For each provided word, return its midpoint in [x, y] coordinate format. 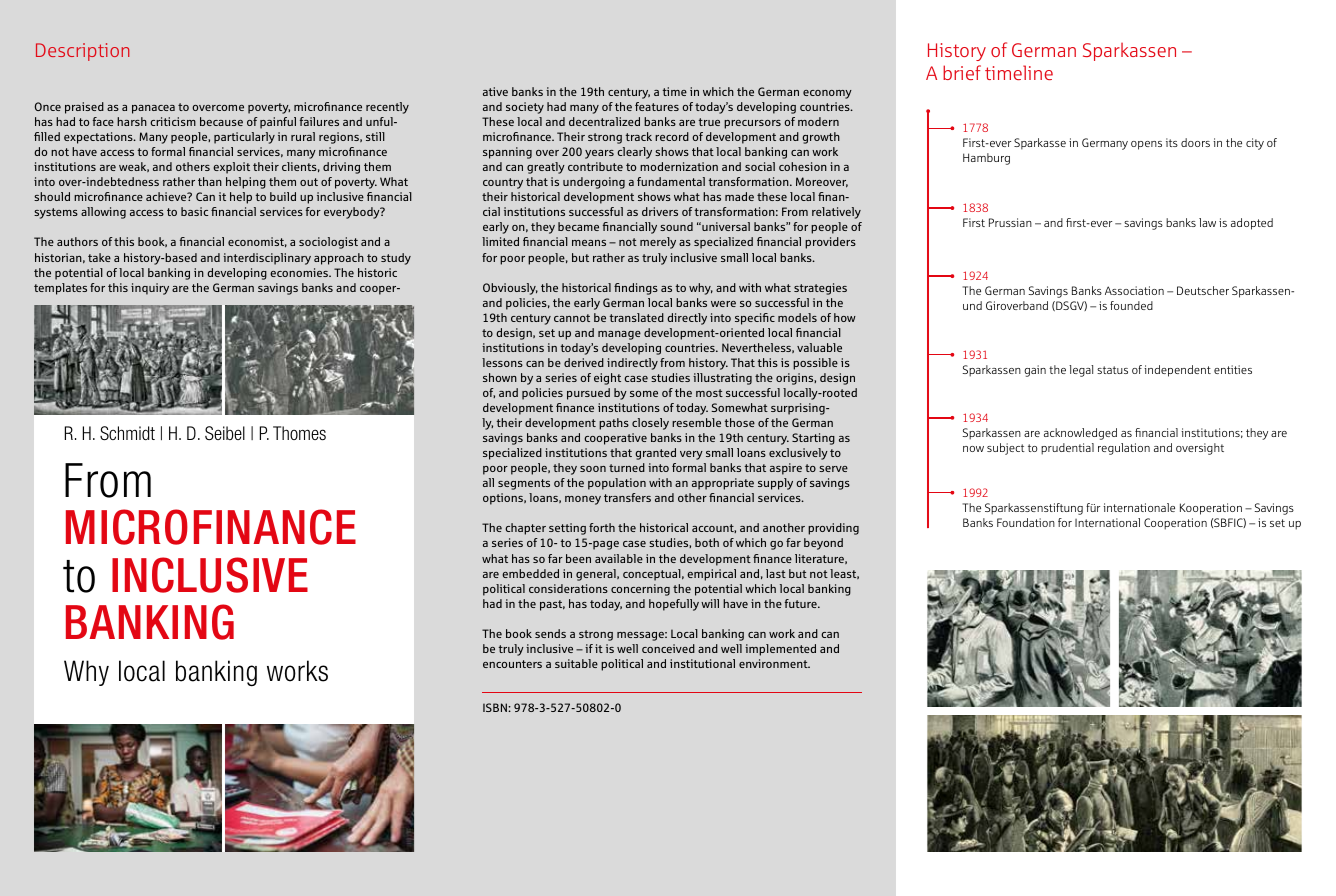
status [1112, 370]
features [657, 106]
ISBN [496, 707]
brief [962, 72]
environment [774, 663]
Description [82, 52]
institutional [702, 663]
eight [607, 379]
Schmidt [127, 433]
